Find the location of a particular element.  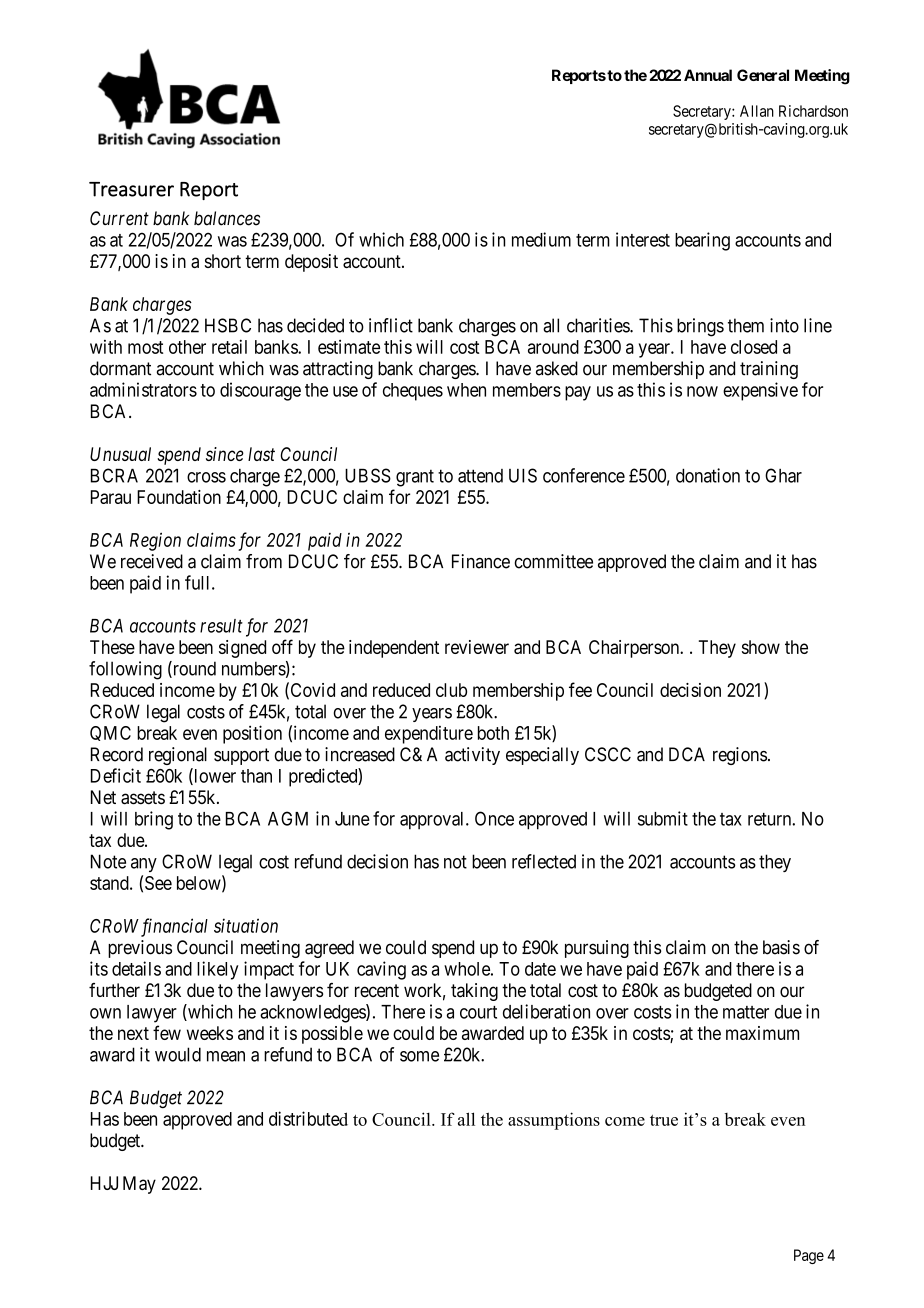

May is located at coordinates (139, 1185).
